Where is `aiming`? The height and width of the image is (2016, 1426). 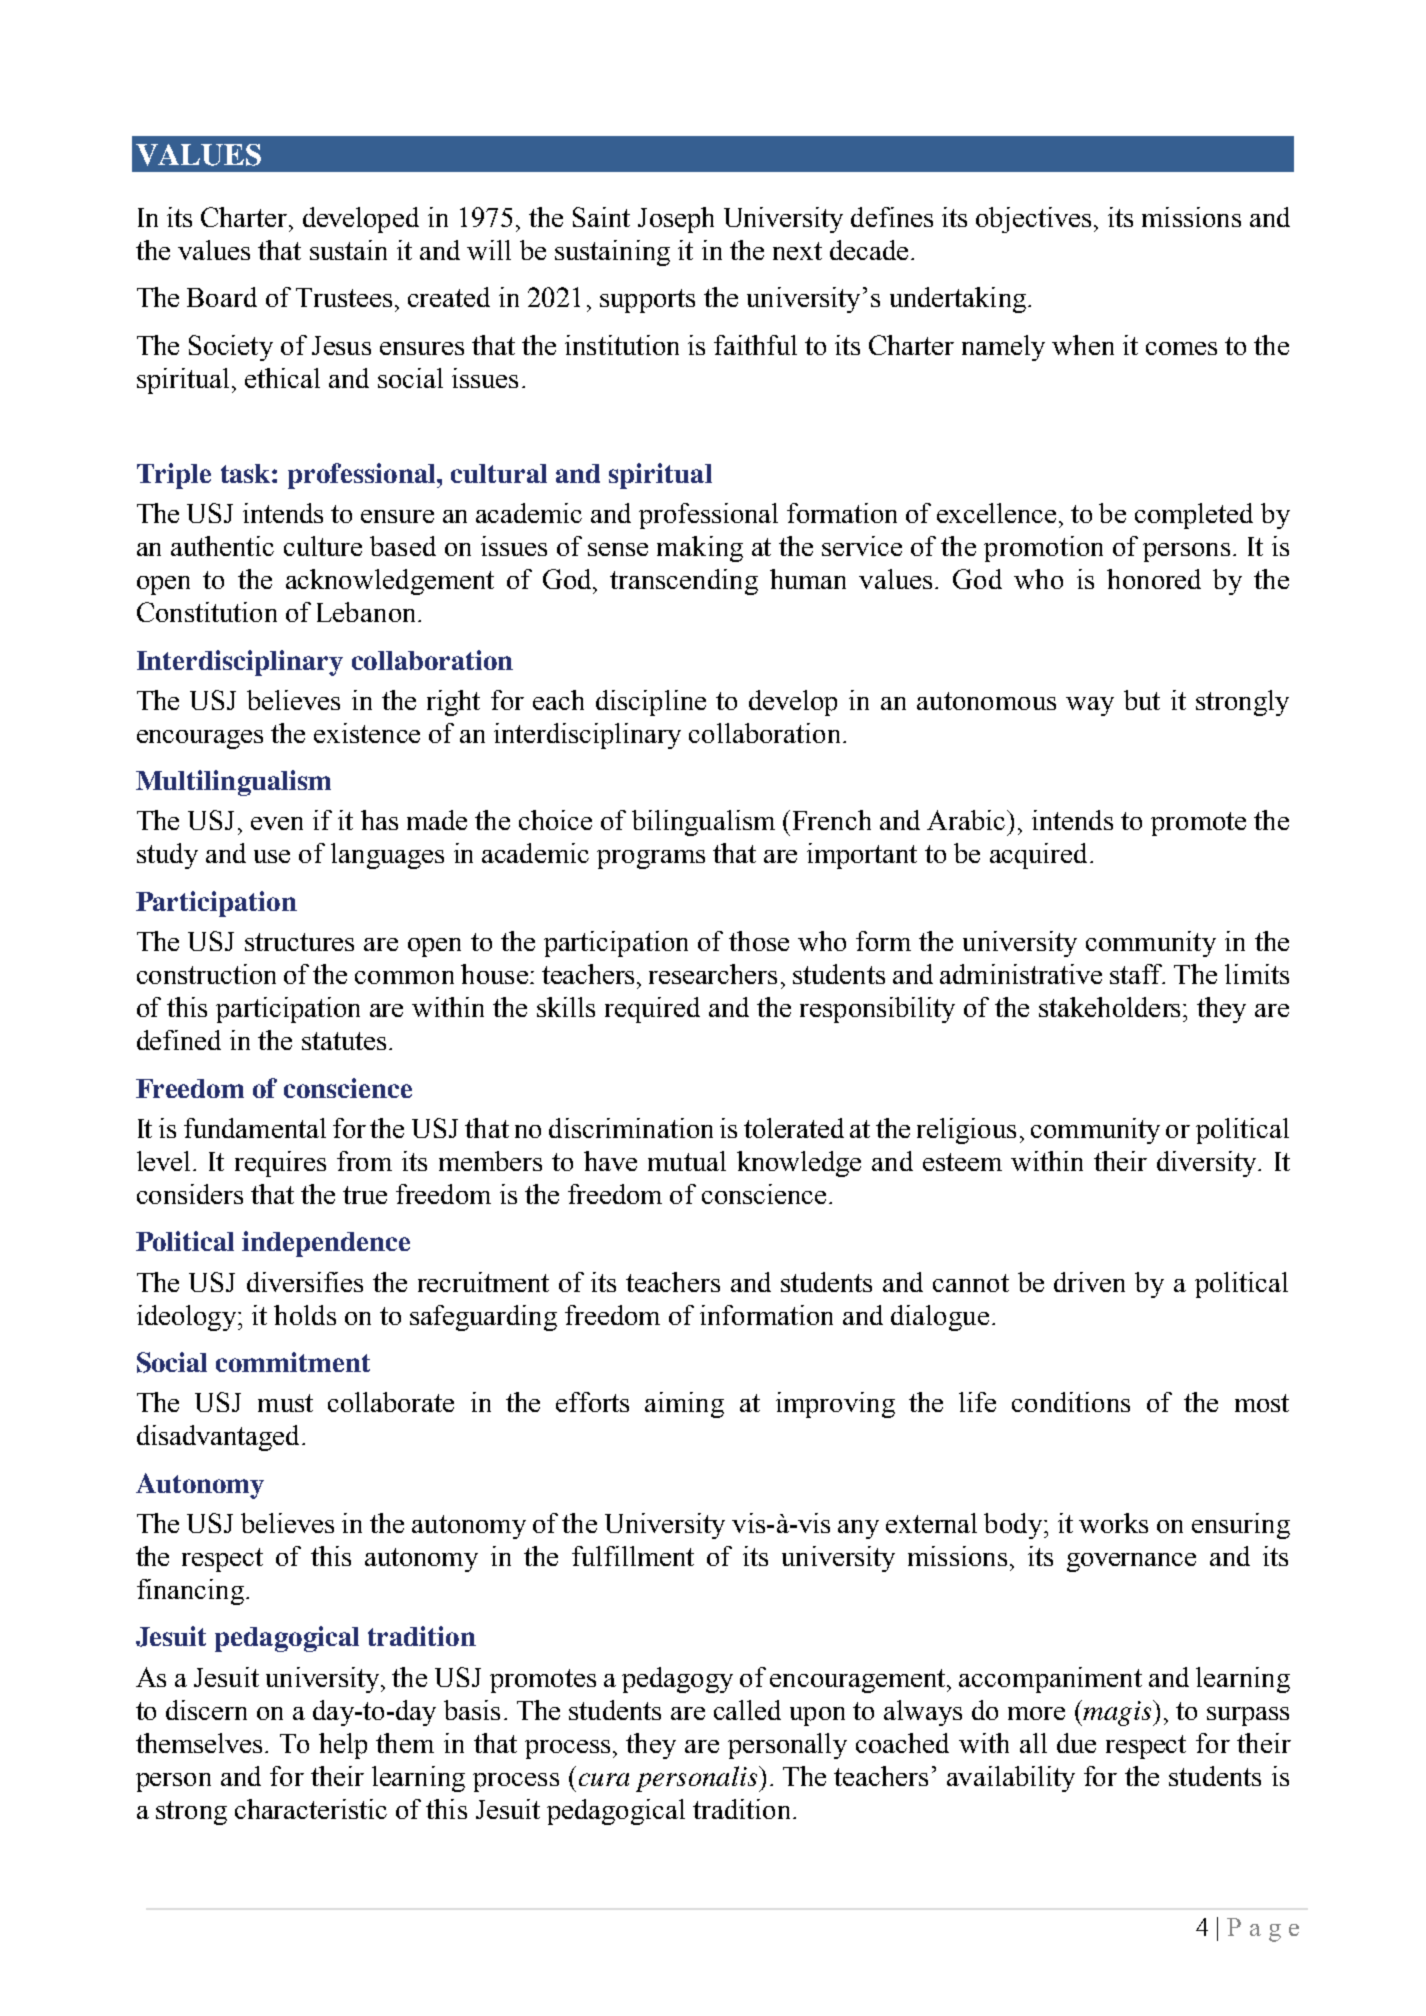 aiming is located at coordinates (684, 1405).
